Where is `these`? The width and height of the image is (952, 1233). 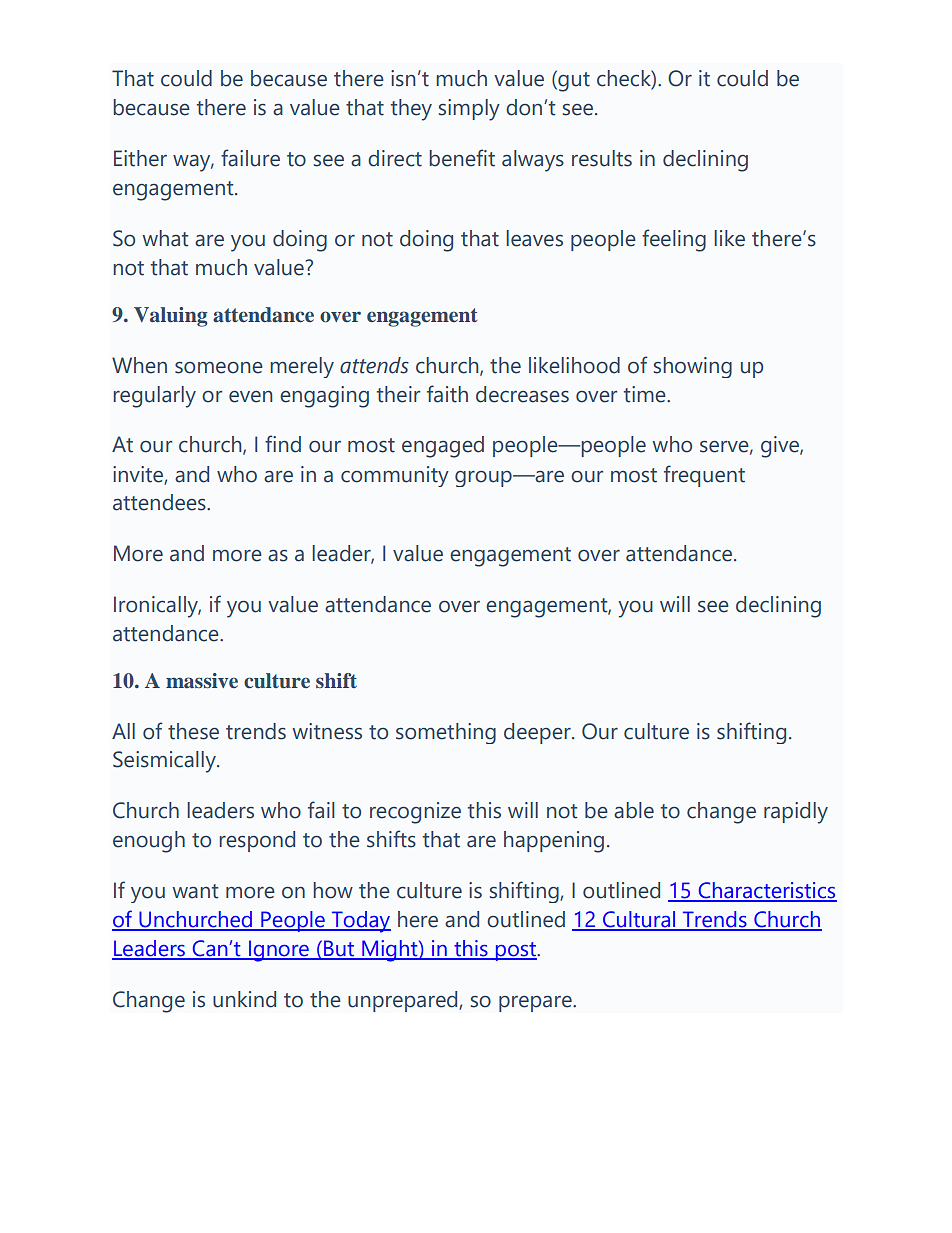 these is located at coordinates (193, 731).
